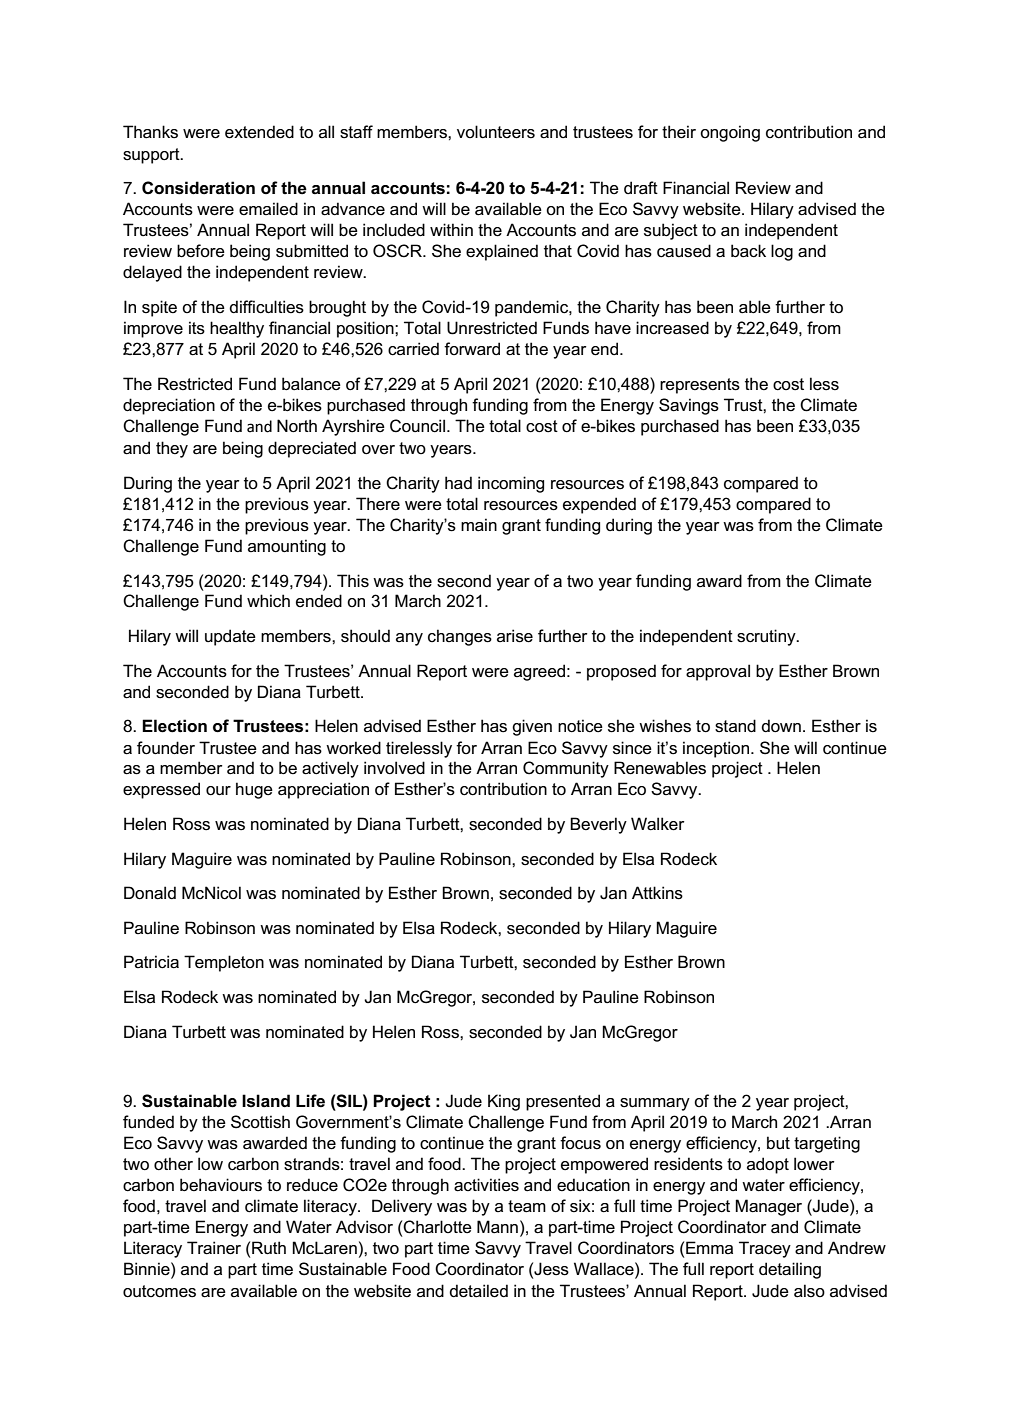 The height and width of the page is (1428, 1010). I want to click on Mann, so click(497, 1227).
